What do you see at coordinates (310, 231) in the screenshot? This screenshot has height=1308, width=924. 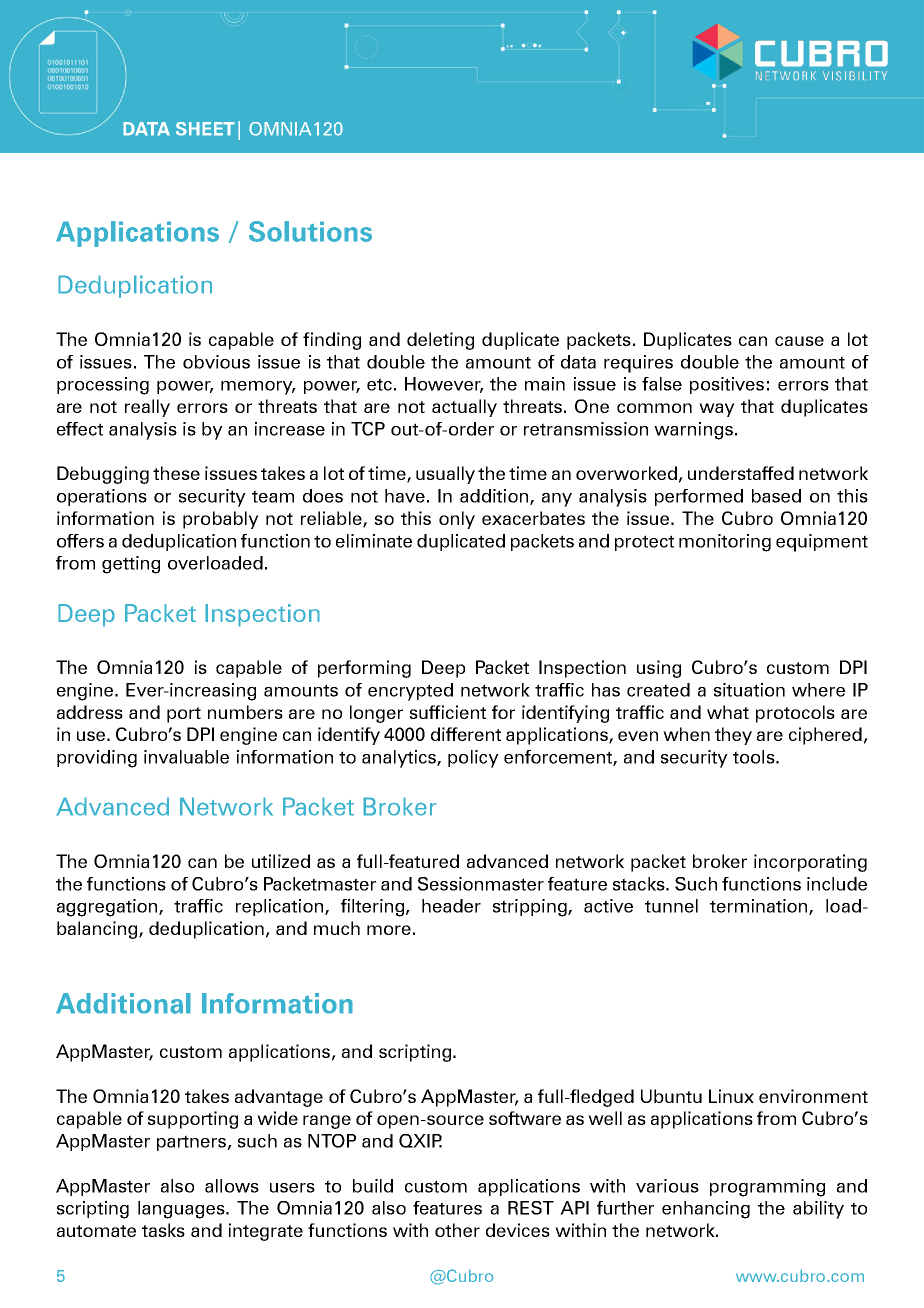 I see `Solutions` at bounding box center [310, 231].
